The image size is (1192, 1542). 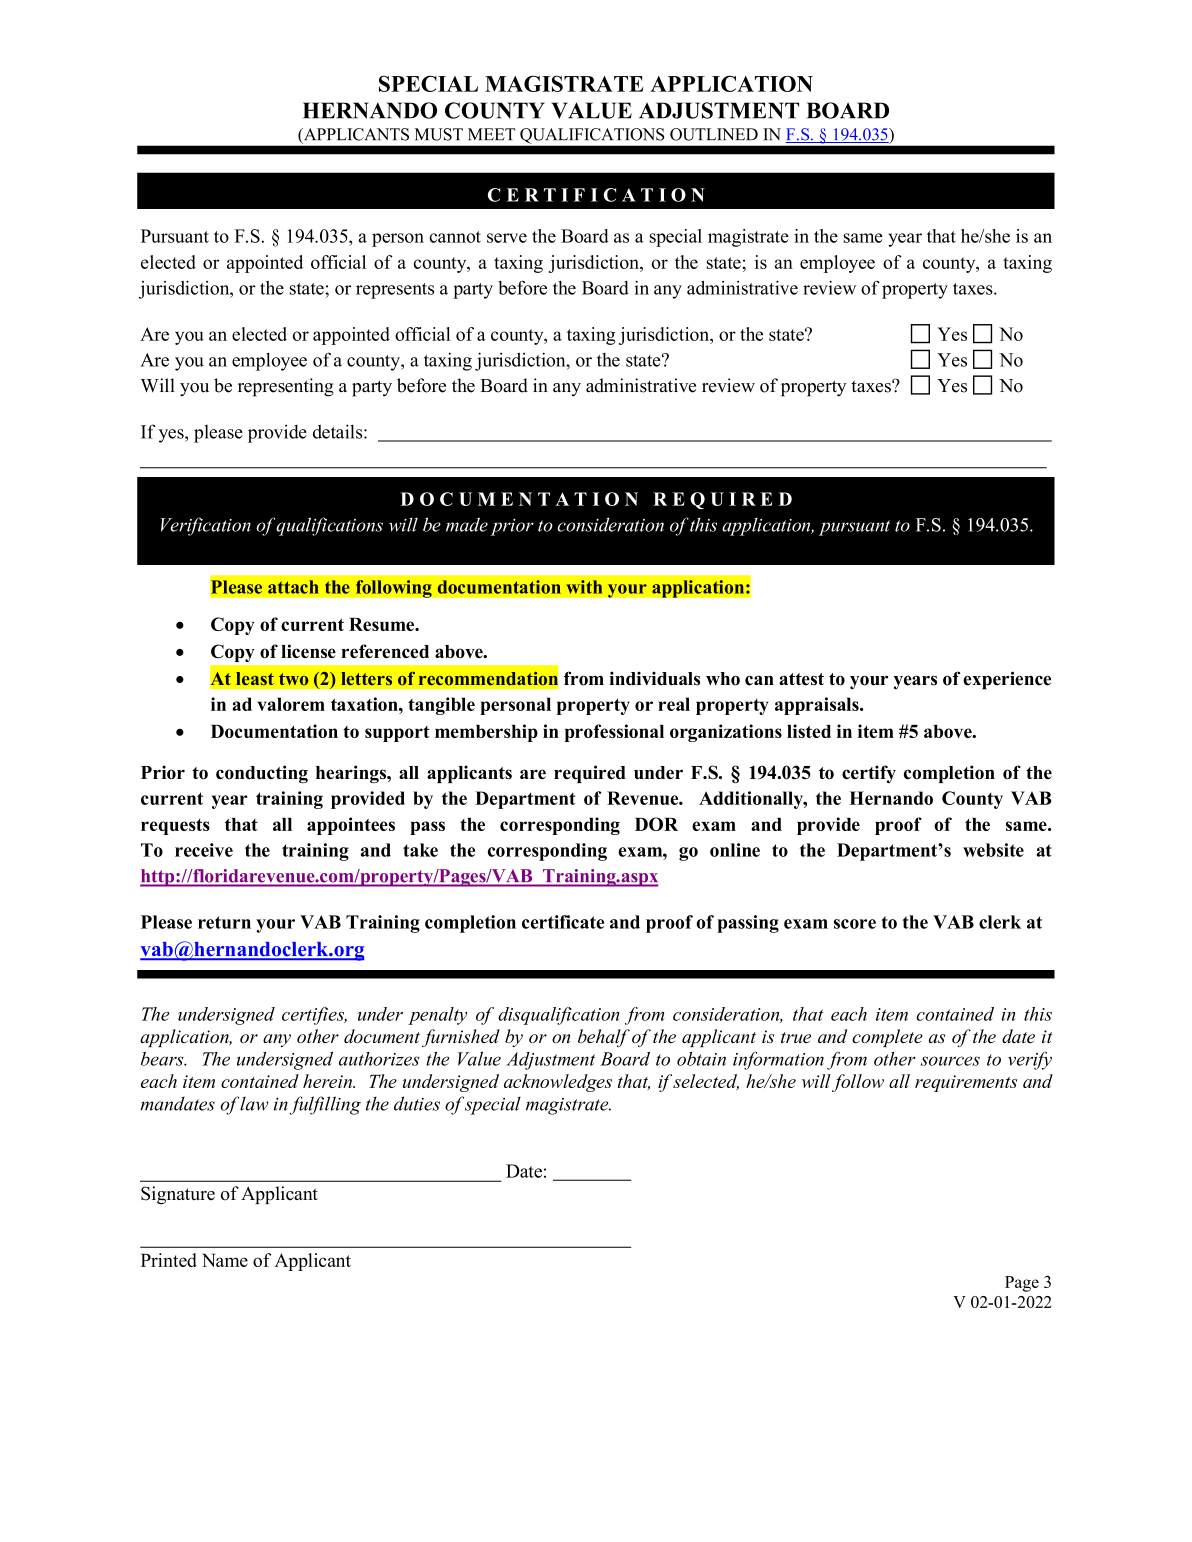 I want to click on requirements, so click(x=966, y=1083).
